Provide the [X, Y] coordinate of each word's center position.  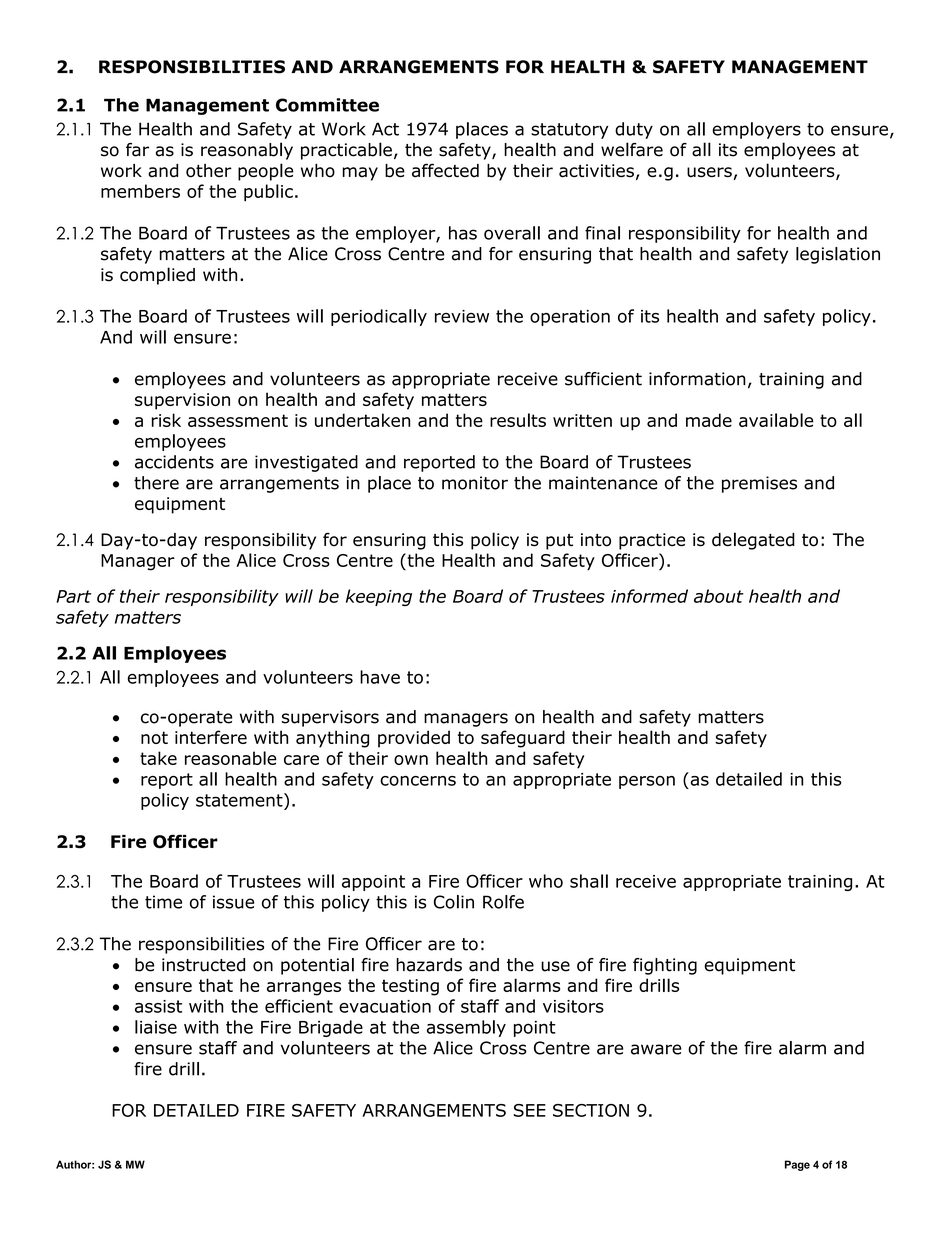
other [209, 171]
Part [74, 596]
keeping [379, 597]
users [709, 172]
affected [445, 170]
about [719, 596]
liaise [156, 1027]
